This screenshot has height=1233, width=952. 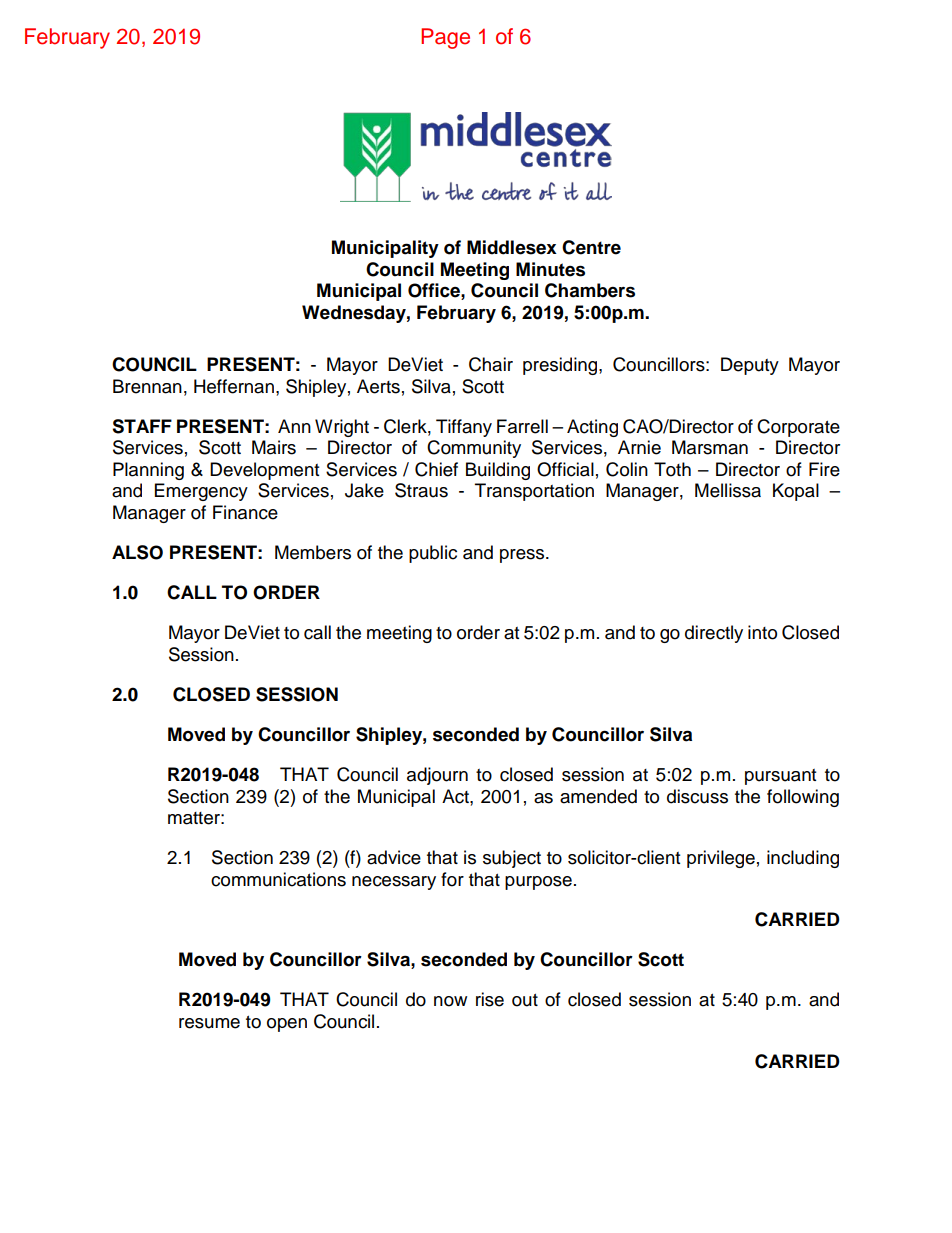 What do you see at coordinates (591, 247) in the screenshot?
I see `Centre` at bounding box center [591, 247].
